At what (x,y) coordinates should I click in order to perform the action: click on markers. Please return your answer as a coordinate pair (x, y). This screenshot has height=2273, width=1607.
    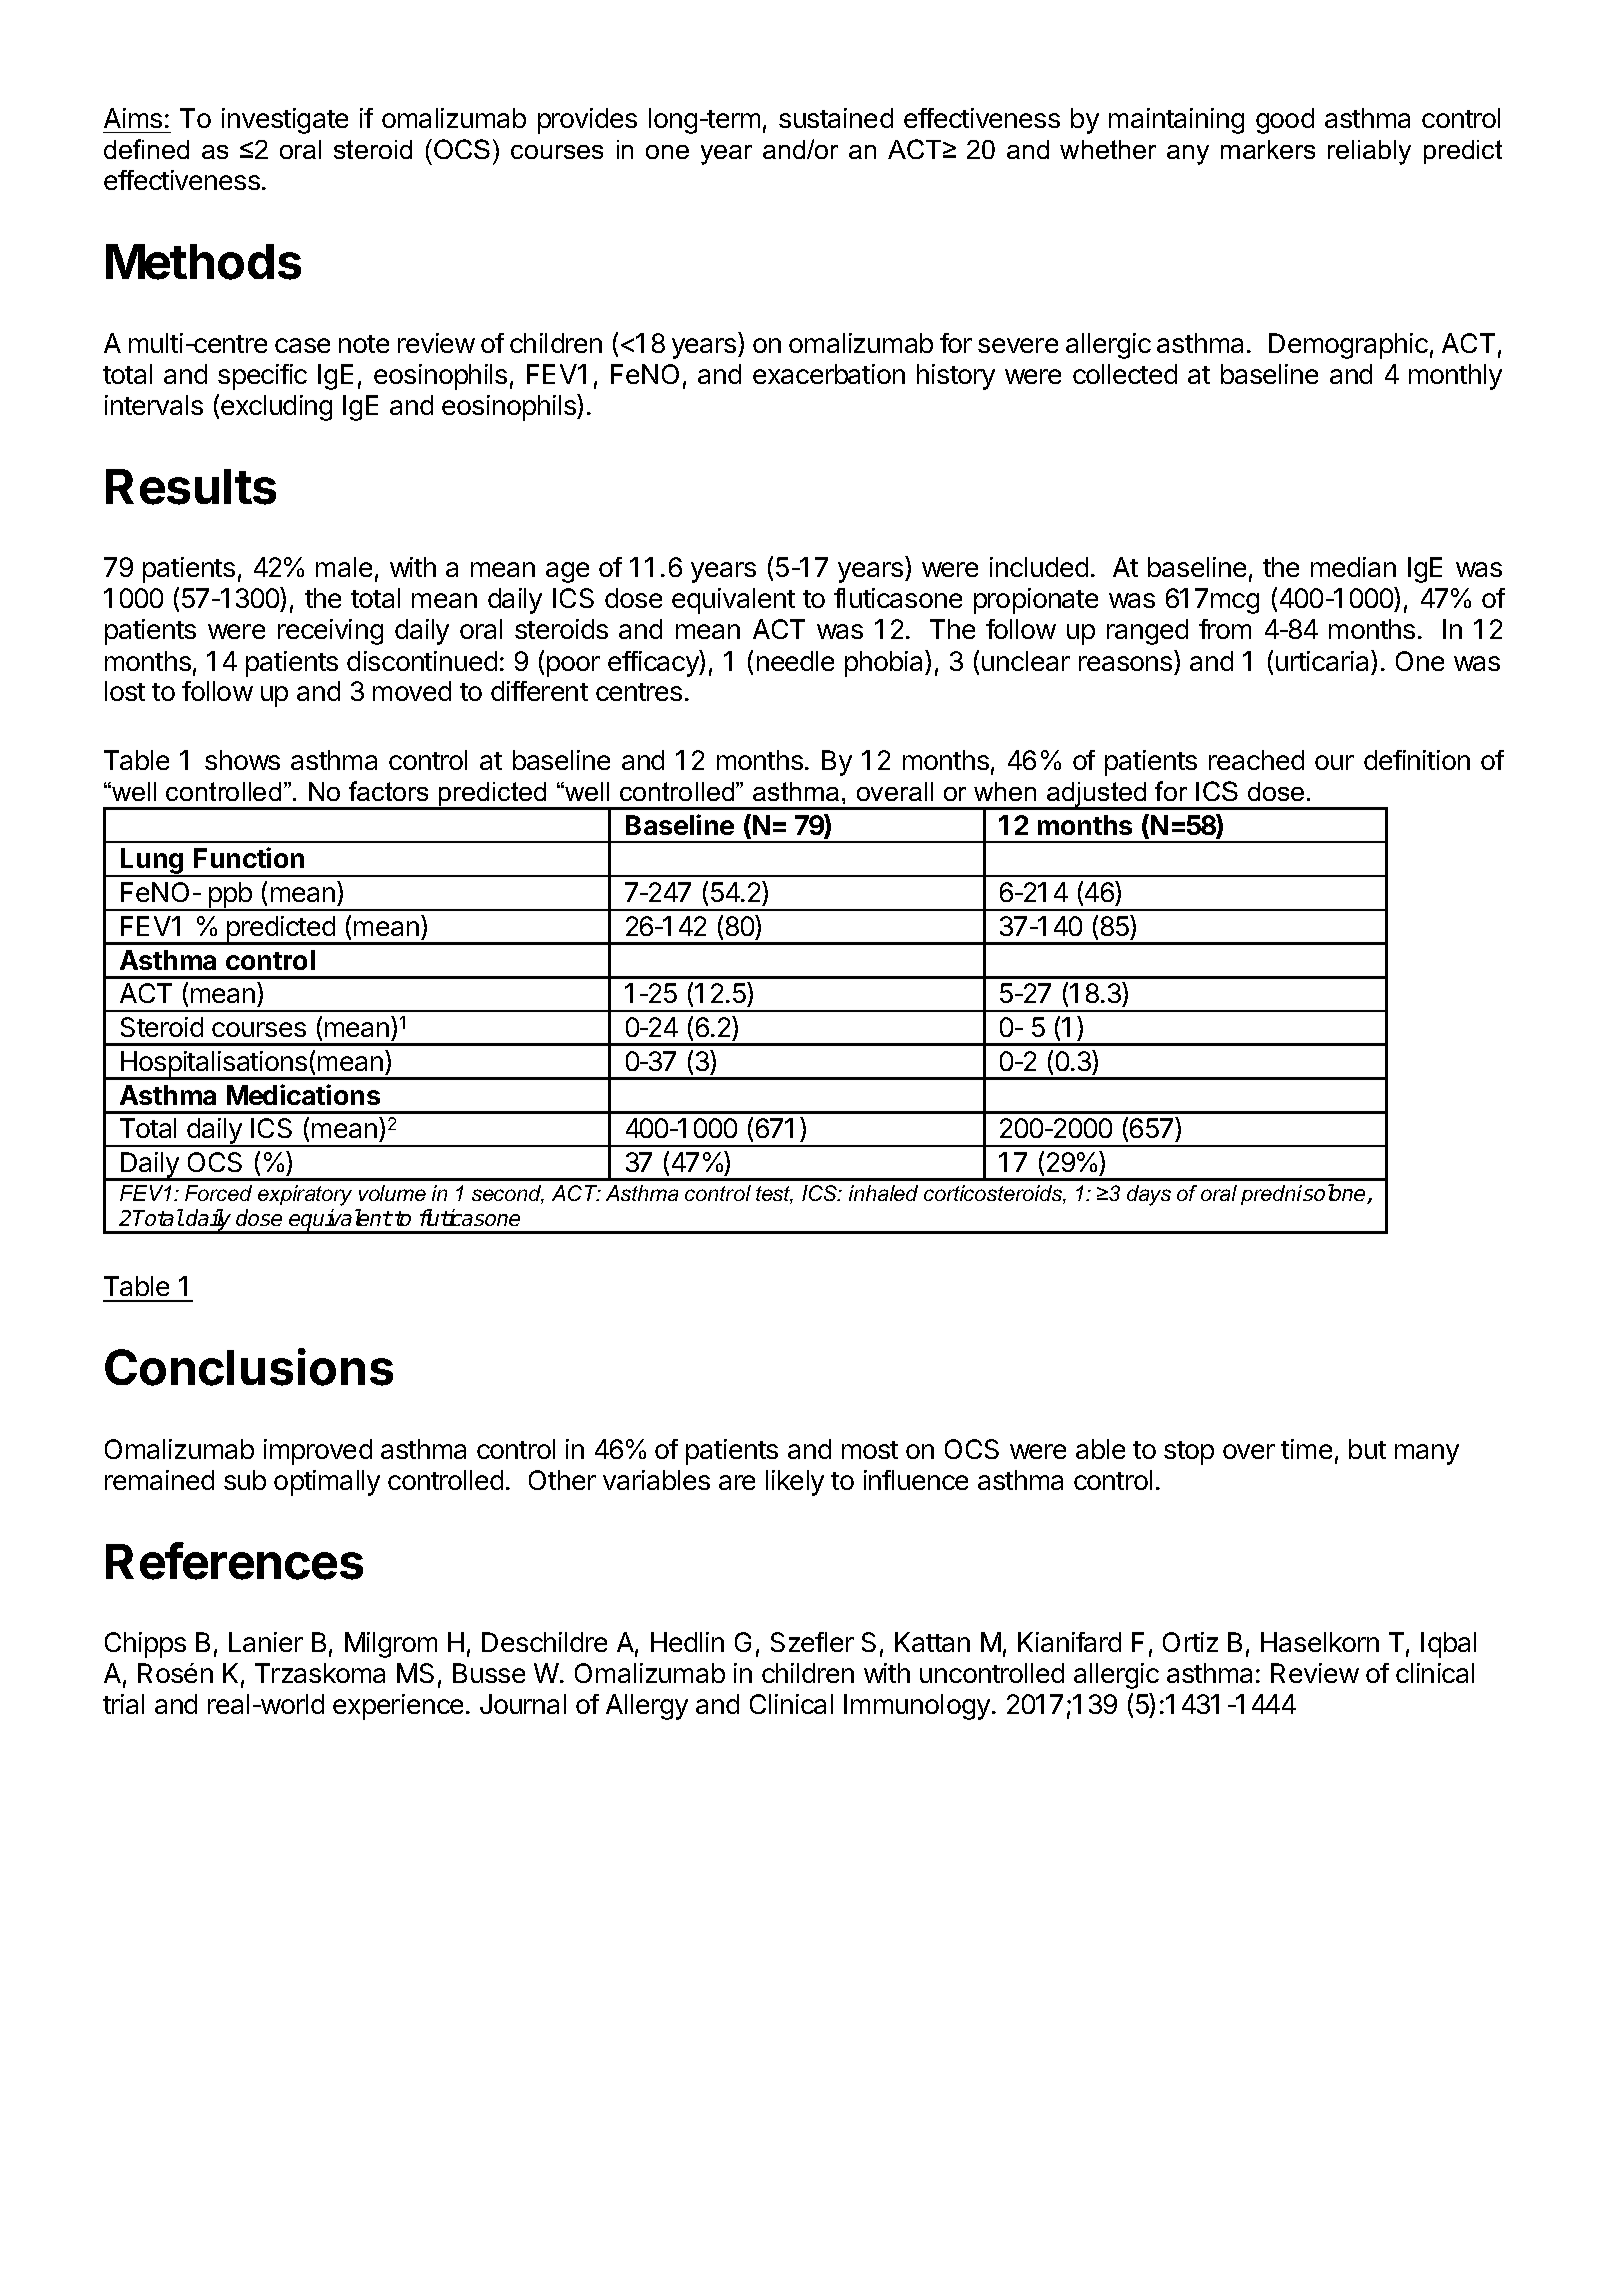
    Looking at the image, I should click on (1268, 149).
